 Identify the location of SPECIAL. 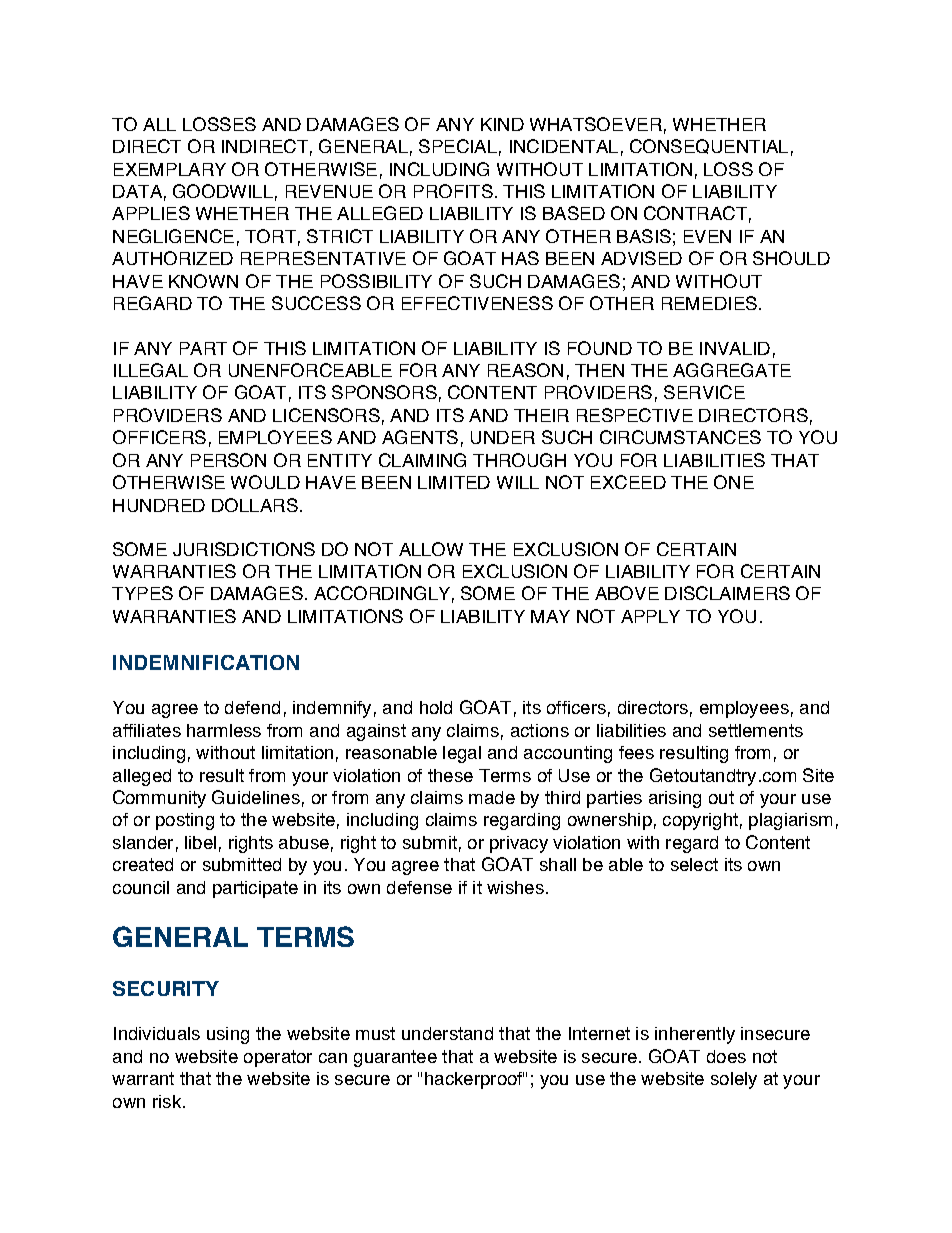
(458, 146).
